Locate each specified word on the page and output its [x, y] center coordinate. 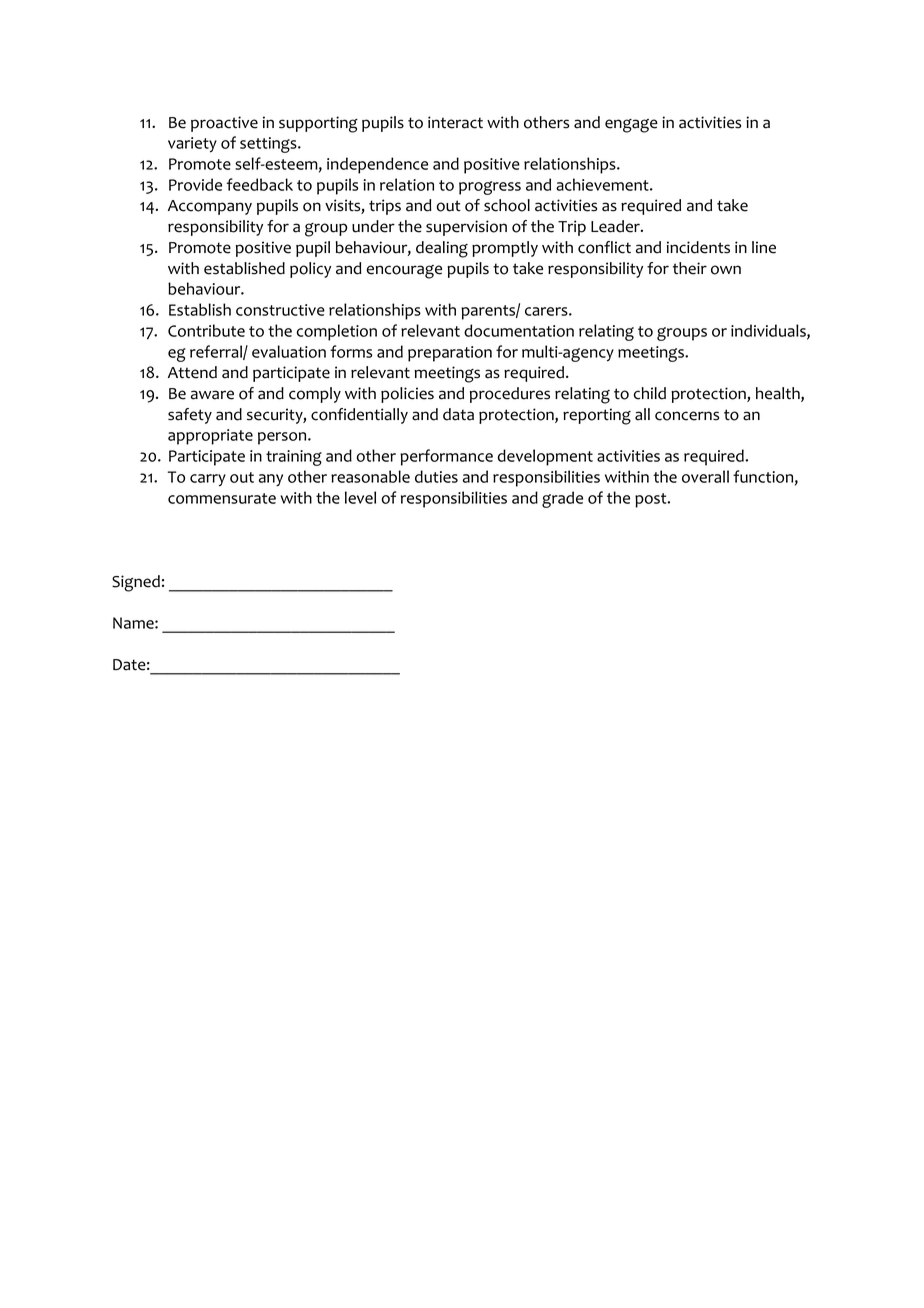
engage [631, 126]
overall [705, 476]
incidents [698, 247]
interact [455, 122]
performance [446, 457]
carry [208, 480]
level [360, 497]
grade [562, 499]
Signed [136, 583]
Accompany [210, 207]
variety [192, 145]
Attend [192, 372]
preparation [450, 354]
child [650, 393]
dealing [442, 249]
